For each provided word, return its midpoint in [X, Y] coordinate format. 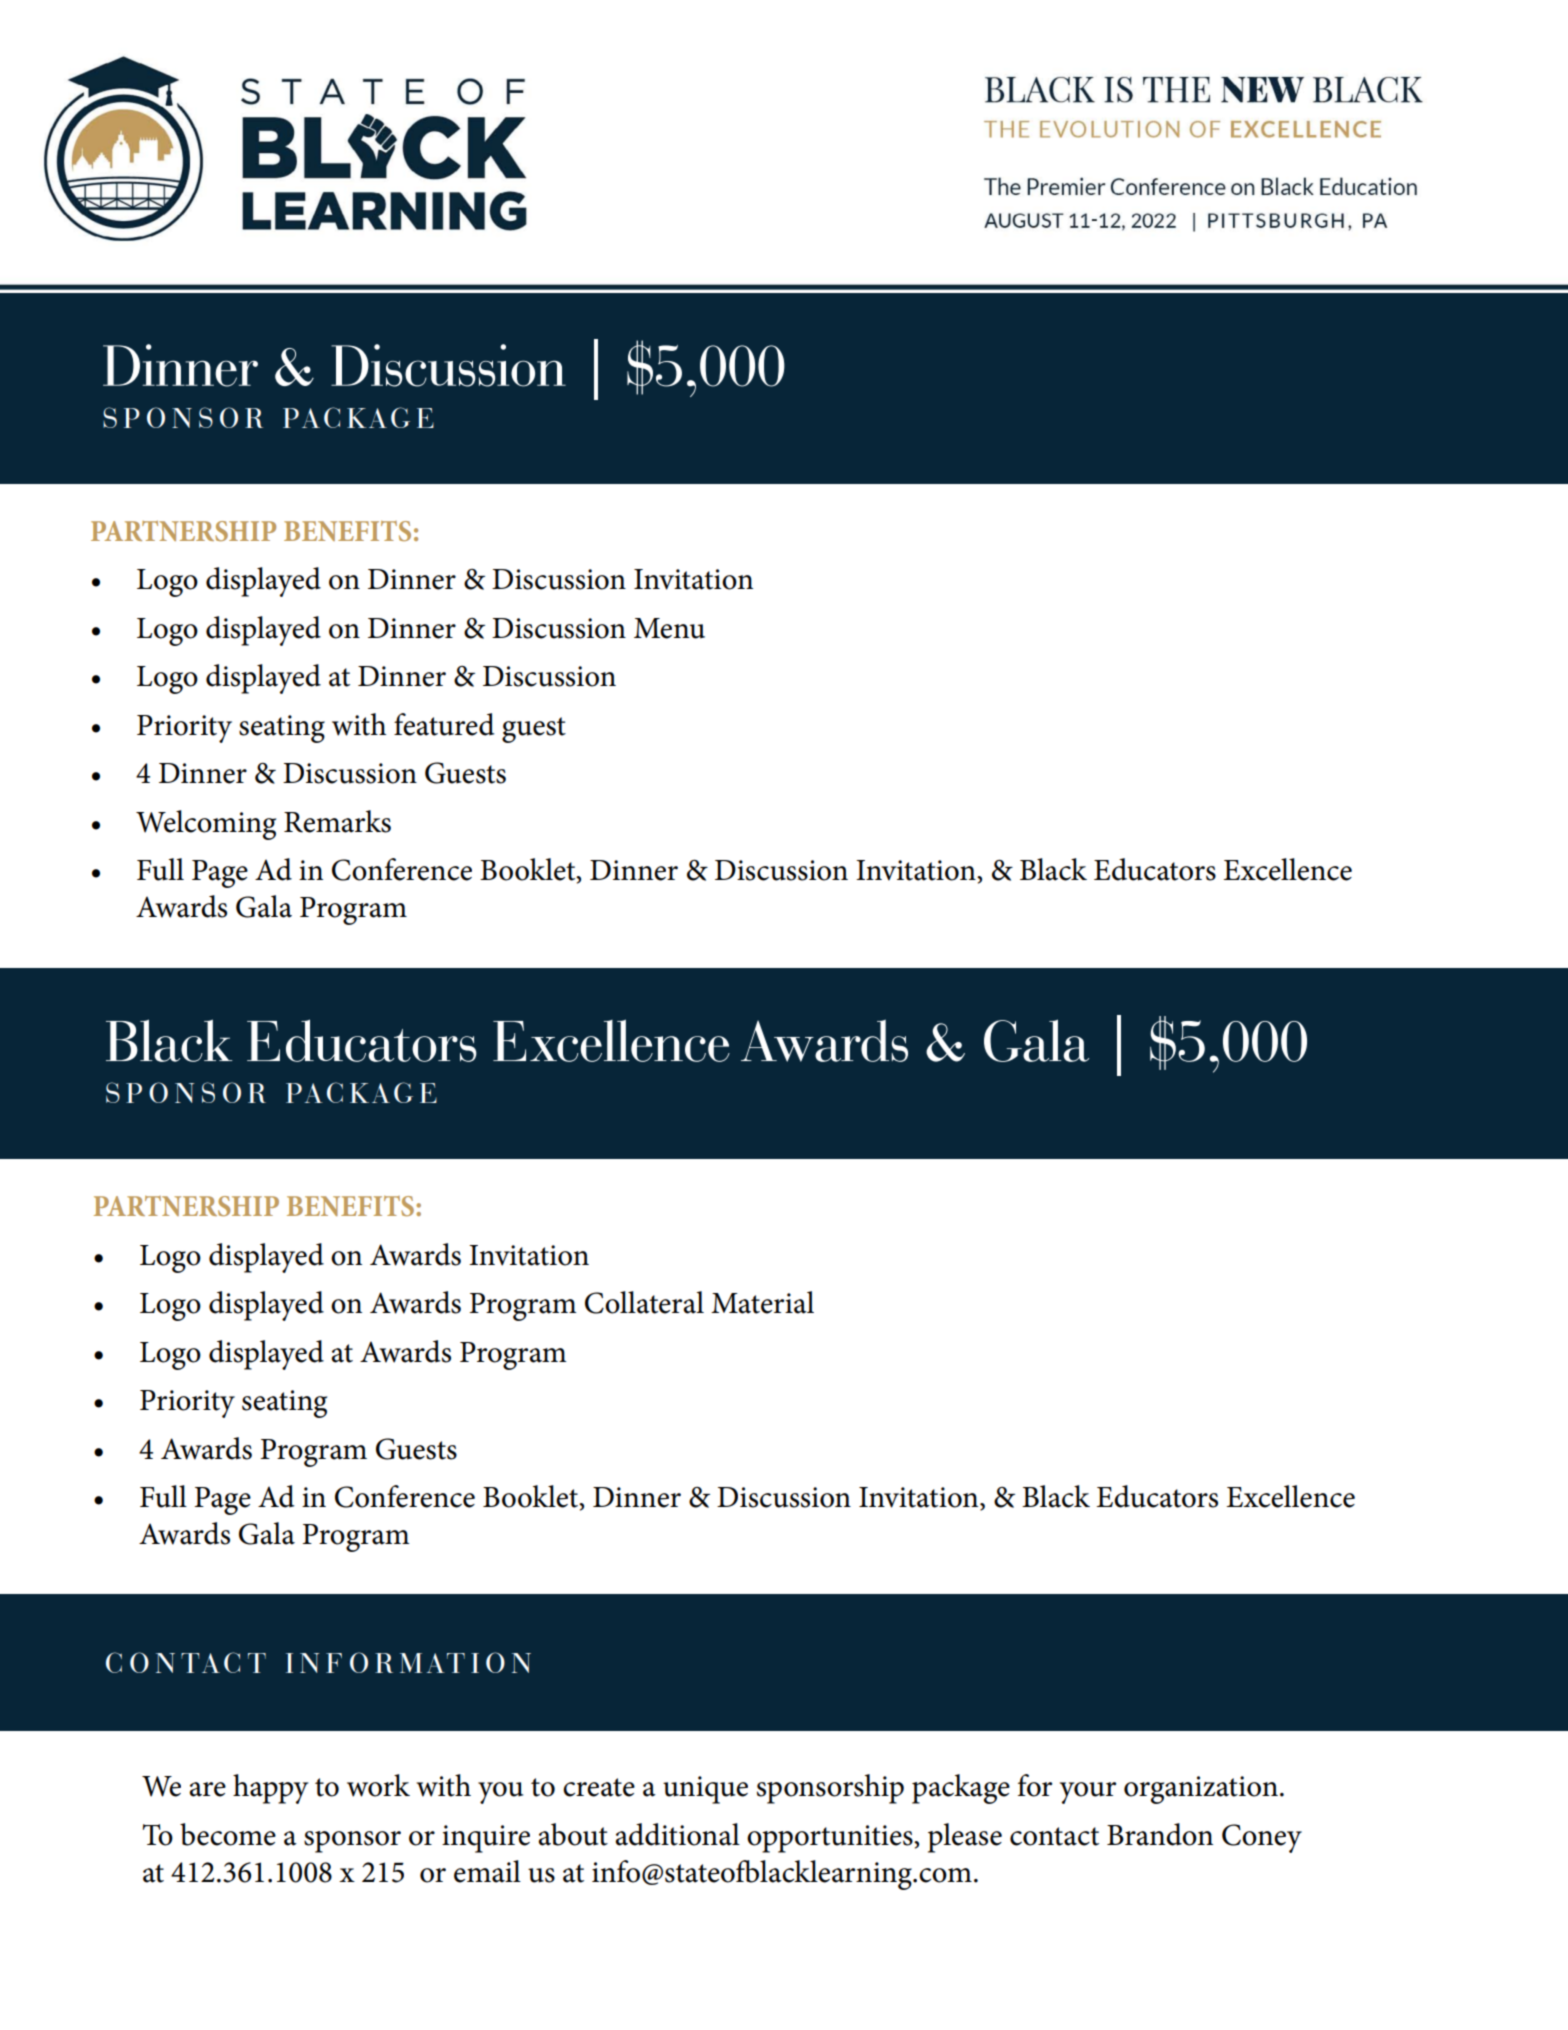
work [378, 1785]
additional [677, 1834]
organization [1201, 1790]
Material [762, 1302]
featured [444, 724]
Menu [669, 628]
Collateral [644, 1302]
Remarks [337, 821]
